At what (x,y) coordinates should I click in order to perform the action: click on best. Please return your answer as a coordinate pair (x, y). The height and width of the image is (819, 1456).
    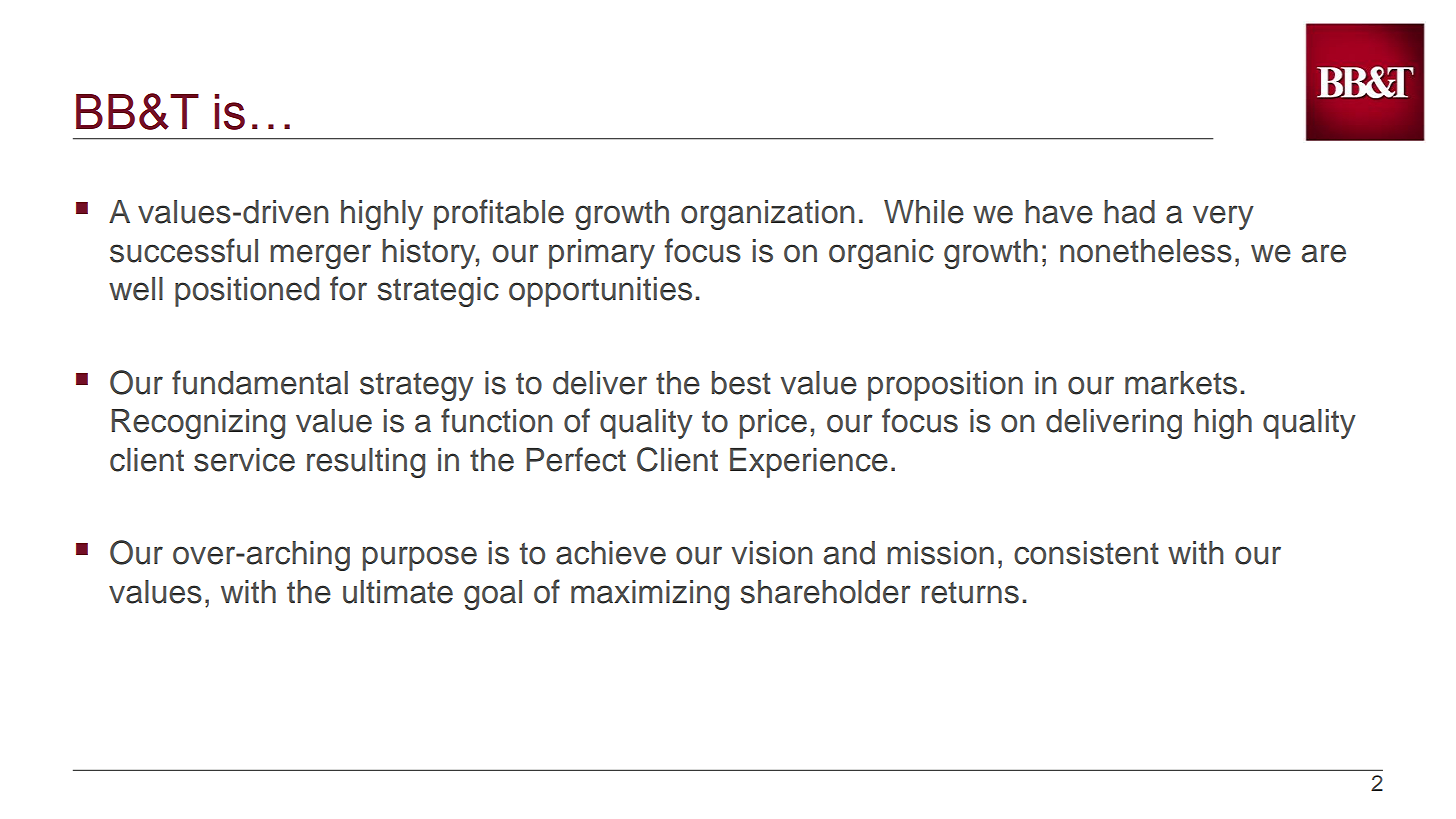
    Looking at the image, I should click on (741, 383).
